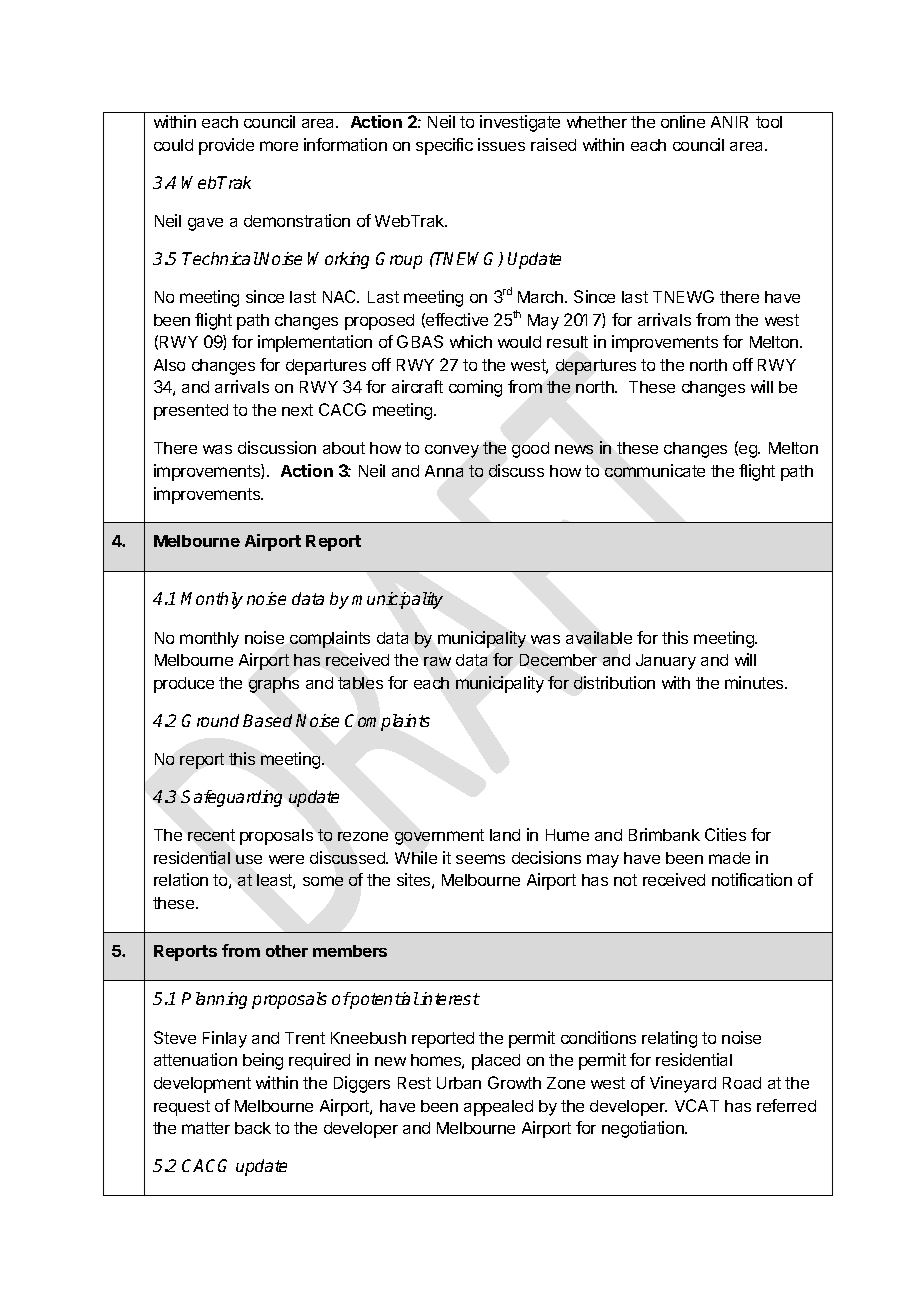  Describe the element at coordinates (501, 144) in the document. I see `issues` at that location.
